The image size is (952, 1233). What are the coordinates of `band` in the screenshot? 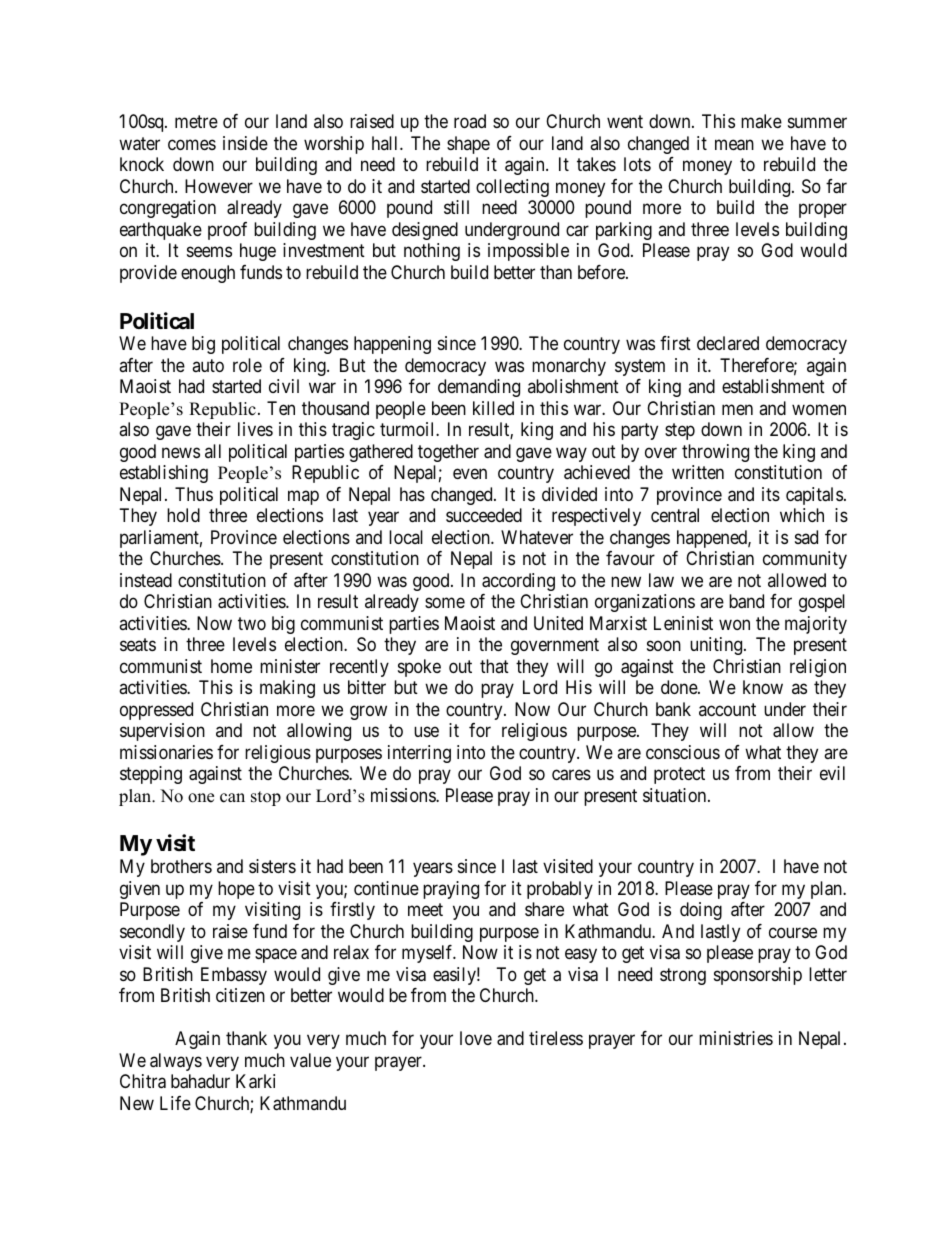 It's located at (746, 601).
